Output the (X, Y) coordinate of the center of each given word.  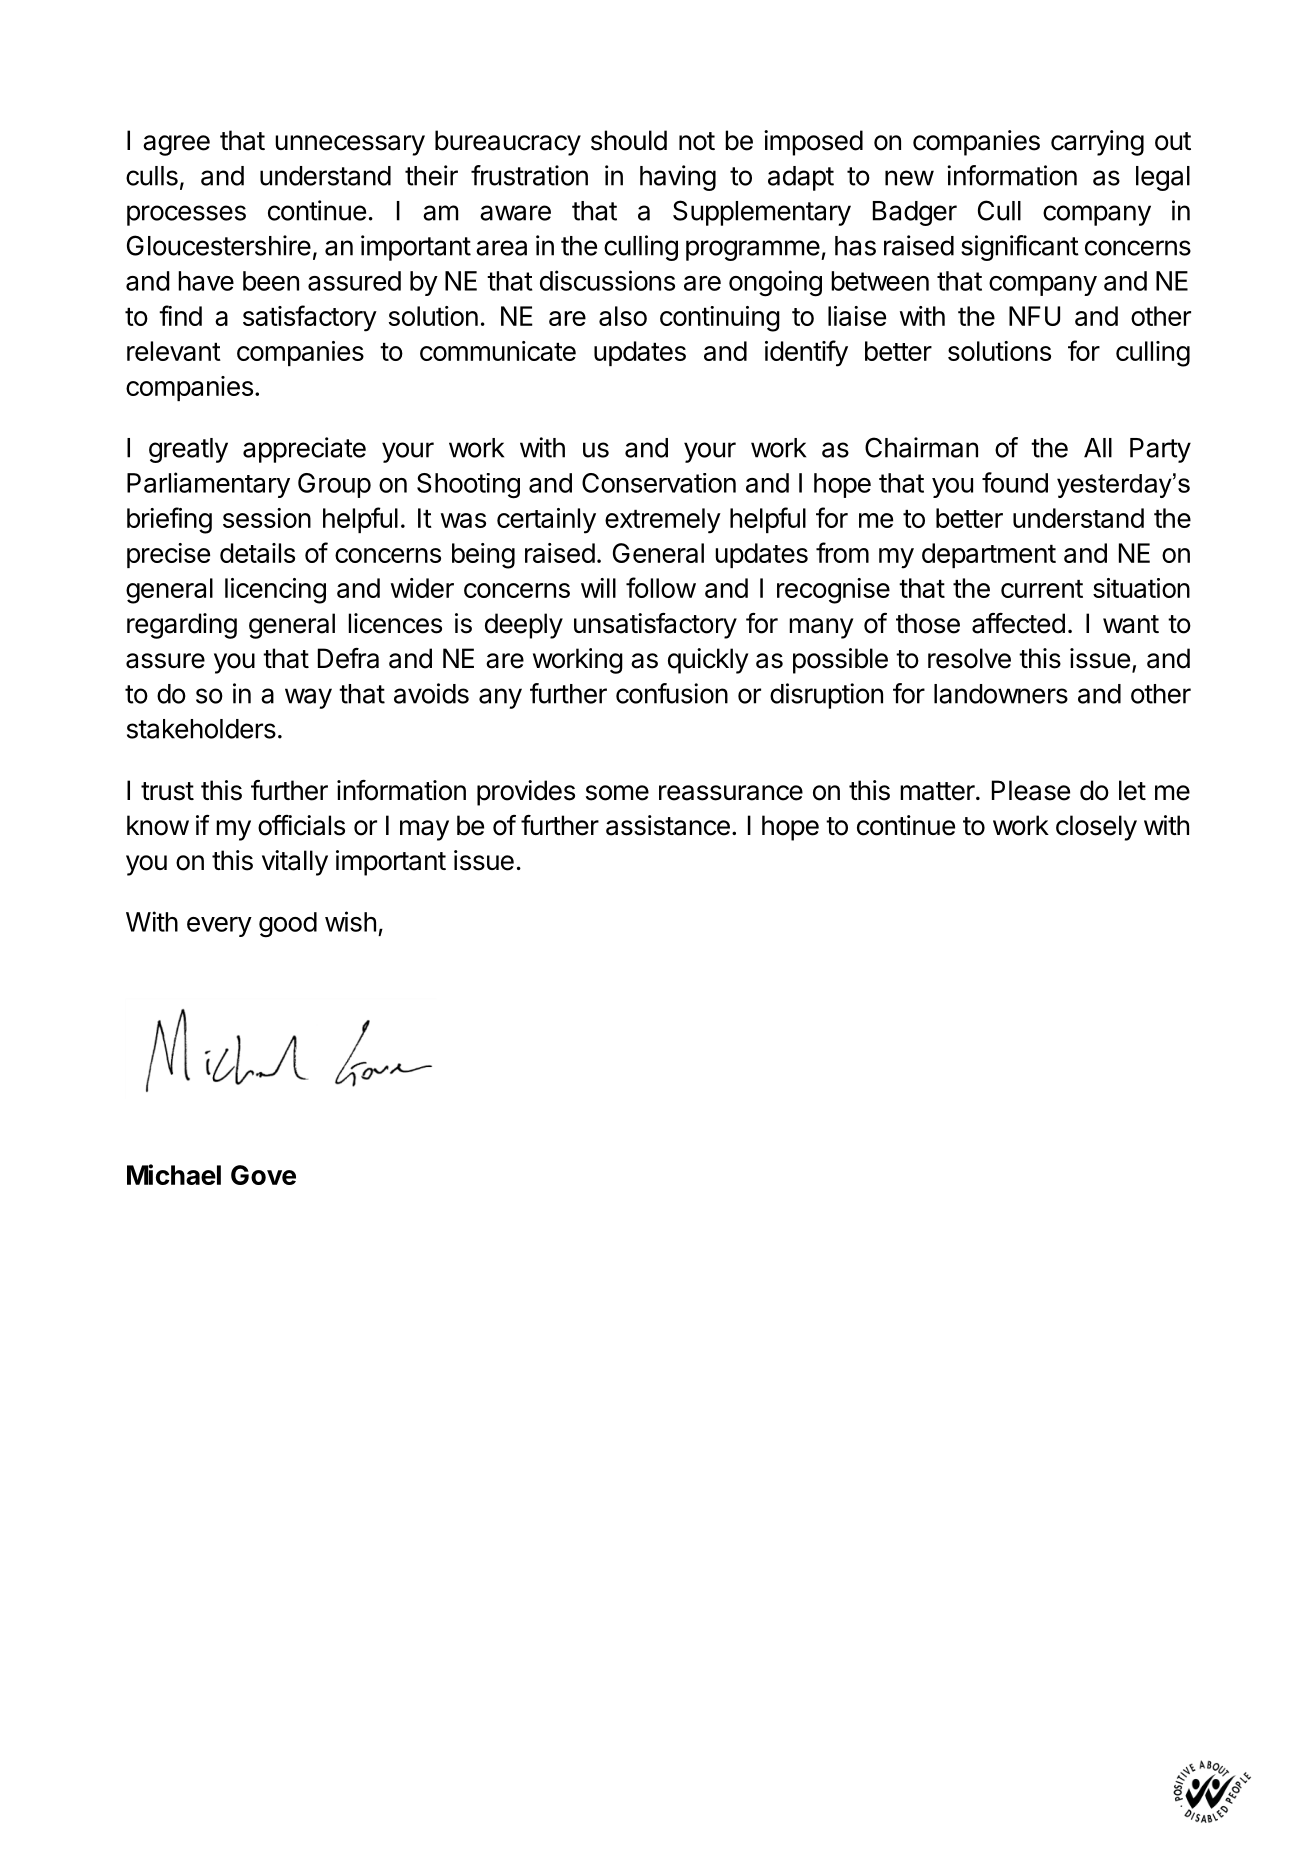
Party (1160, 450)
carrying (1097, 143)
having (678, 178)
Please (1031, 790)
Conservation (659, 483)
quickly (708, 661)
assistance (668, 825)
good (288, 924)
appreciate (304, 450)
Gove (263, 1175)
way (308, 698)
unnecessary (350, 145)
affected (1018, 623)
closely (1096, 828)
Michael (174, 1174)
